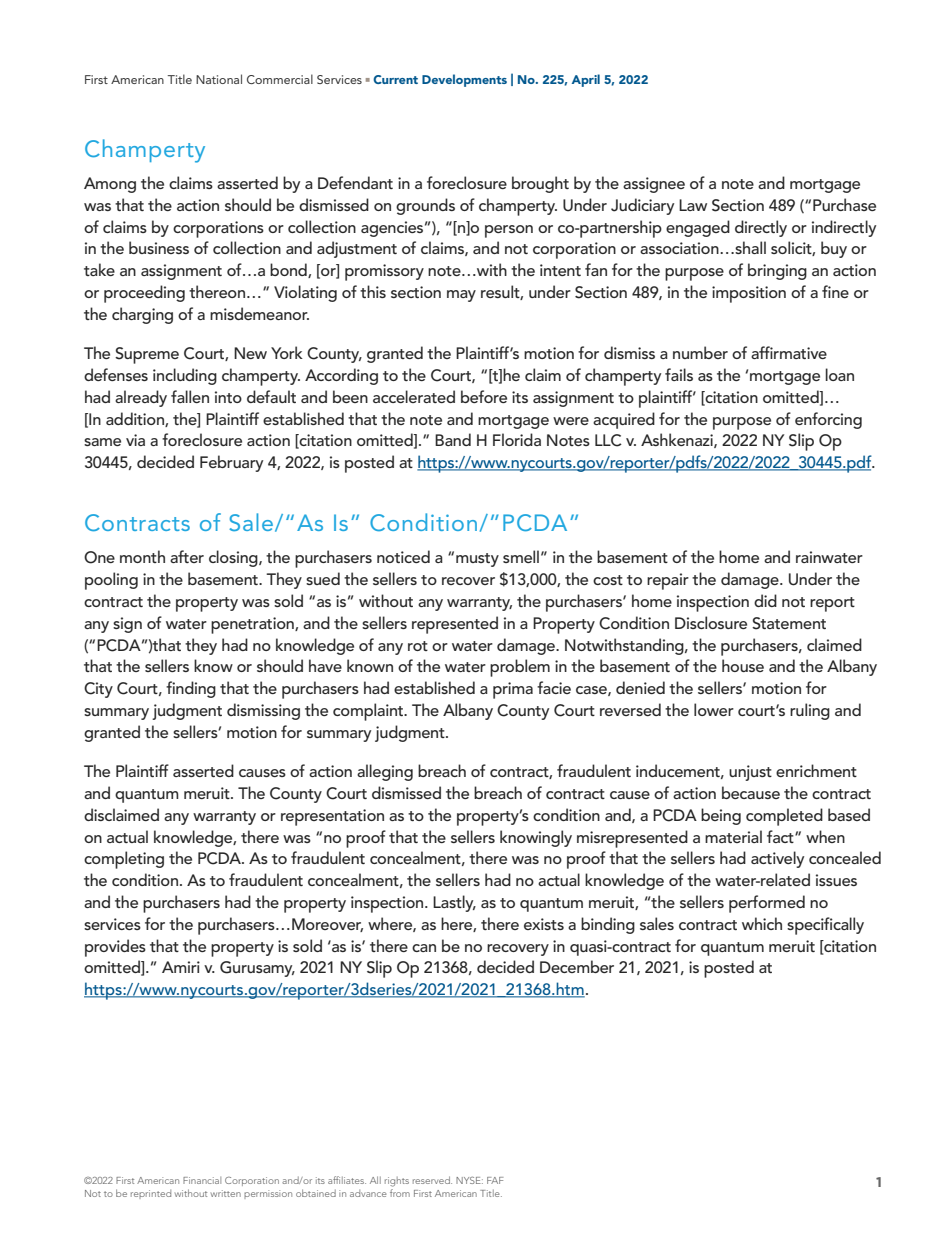 This screenshot has width=952, height=1233. Describe the element at coordinates (464, 80) in the screenshot. I see `Developments` at that location.
